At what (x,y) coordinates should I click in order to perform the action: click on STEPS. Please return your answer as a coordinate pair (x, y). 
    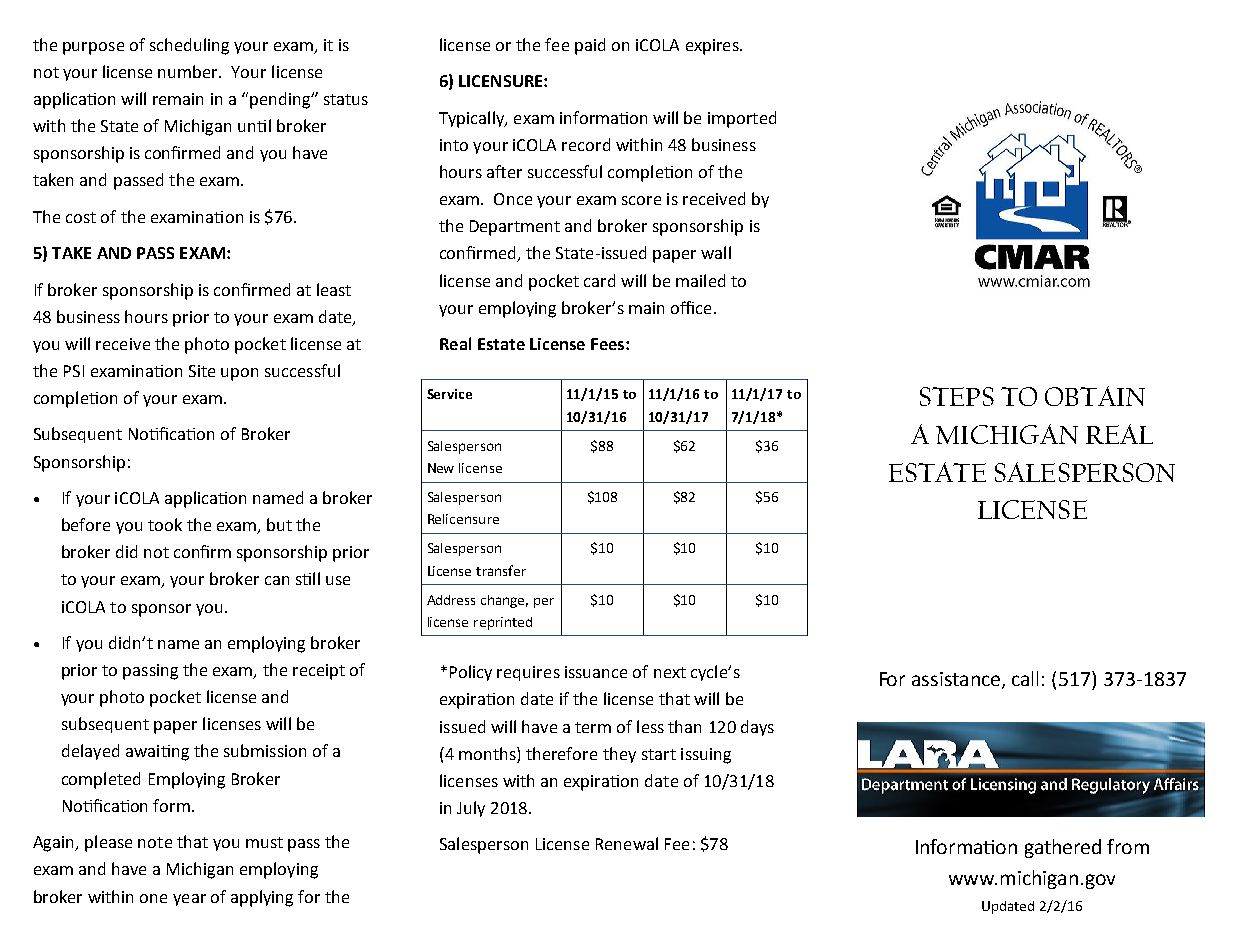
    Looking at the image, I should click on (957, 396).
